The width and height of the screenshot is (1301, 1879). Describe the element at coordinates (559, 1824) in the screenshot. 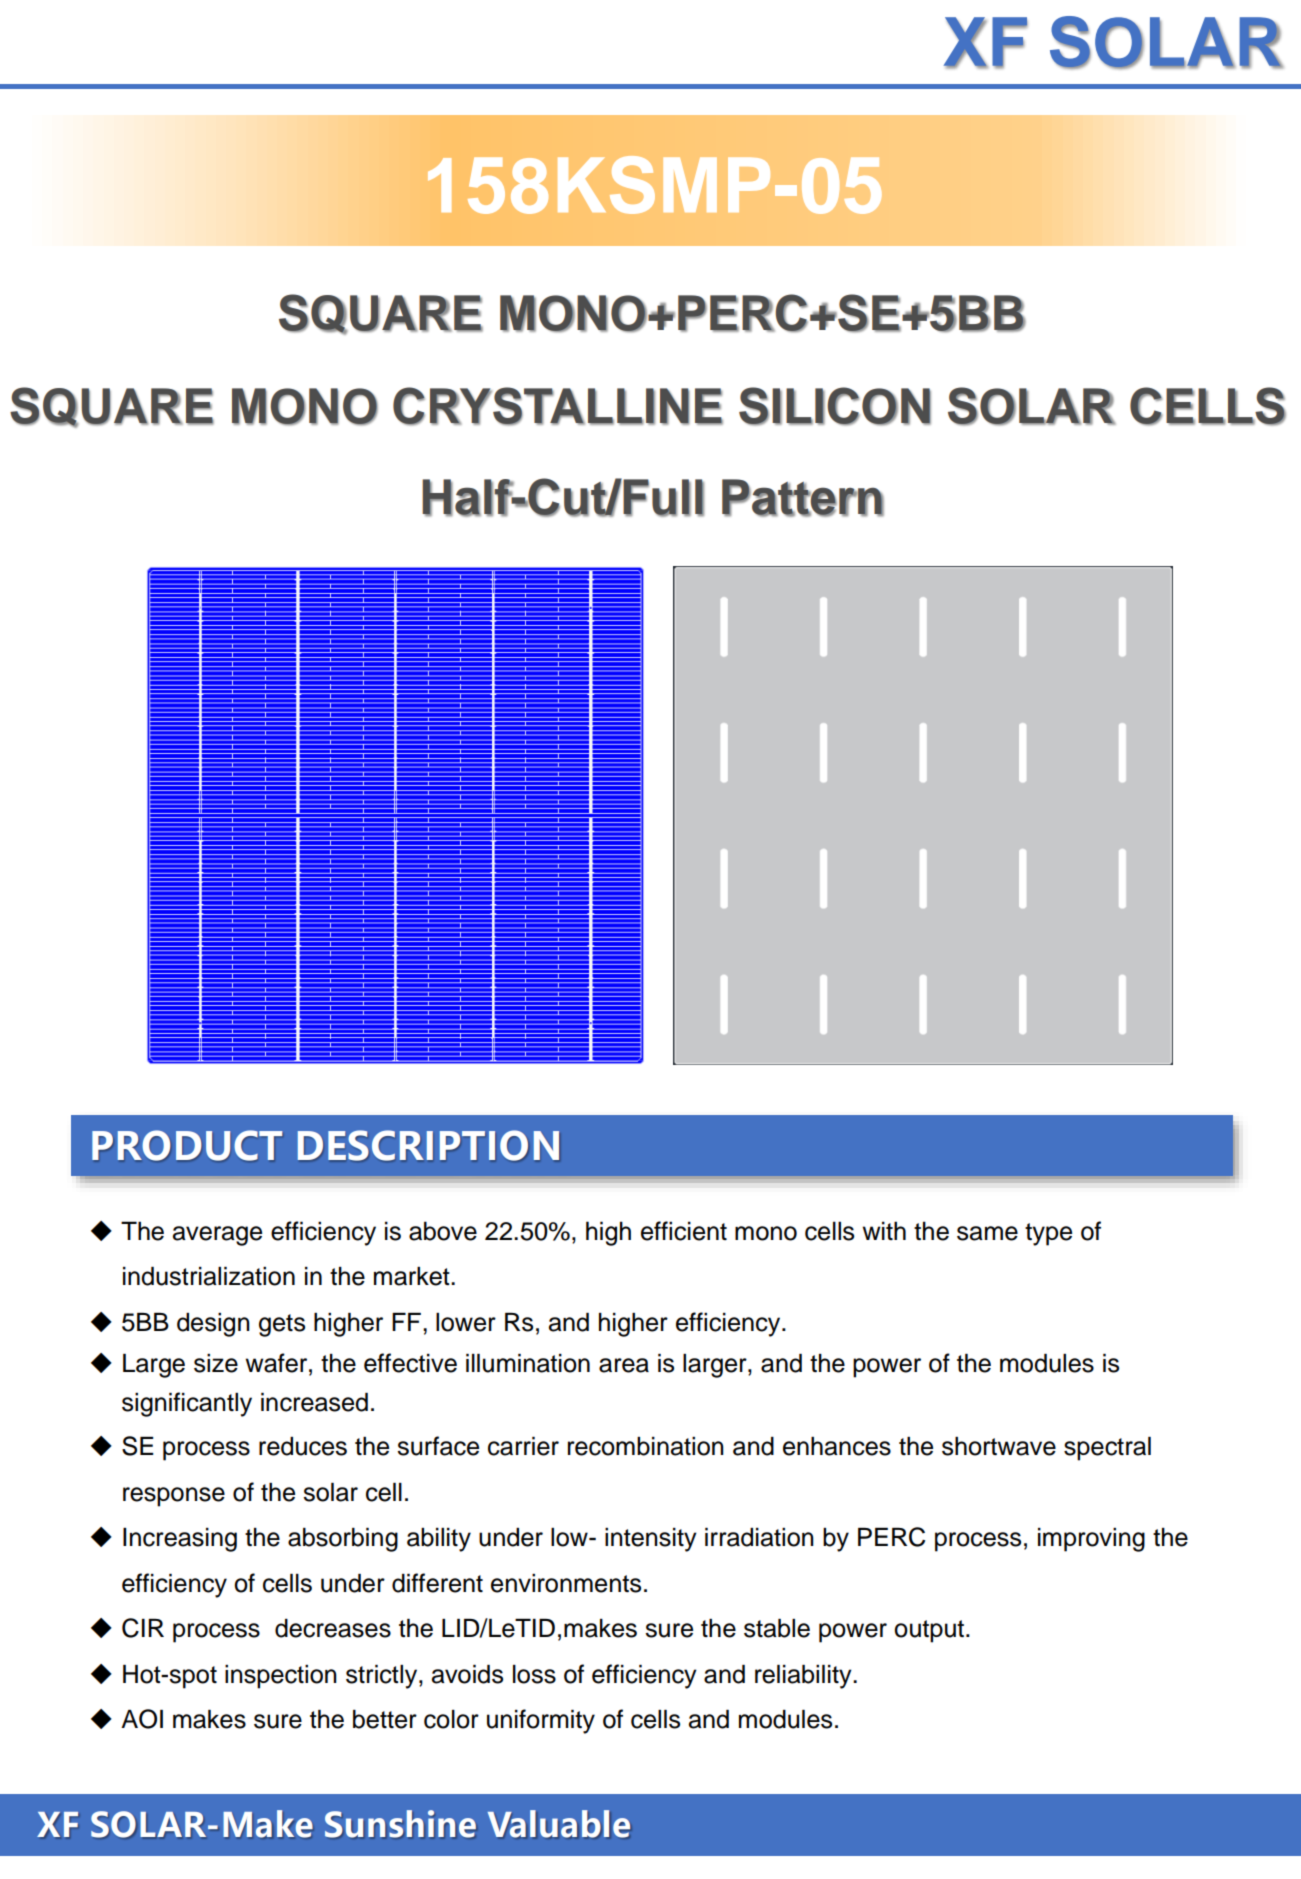

I see `Valuable` at that location.
